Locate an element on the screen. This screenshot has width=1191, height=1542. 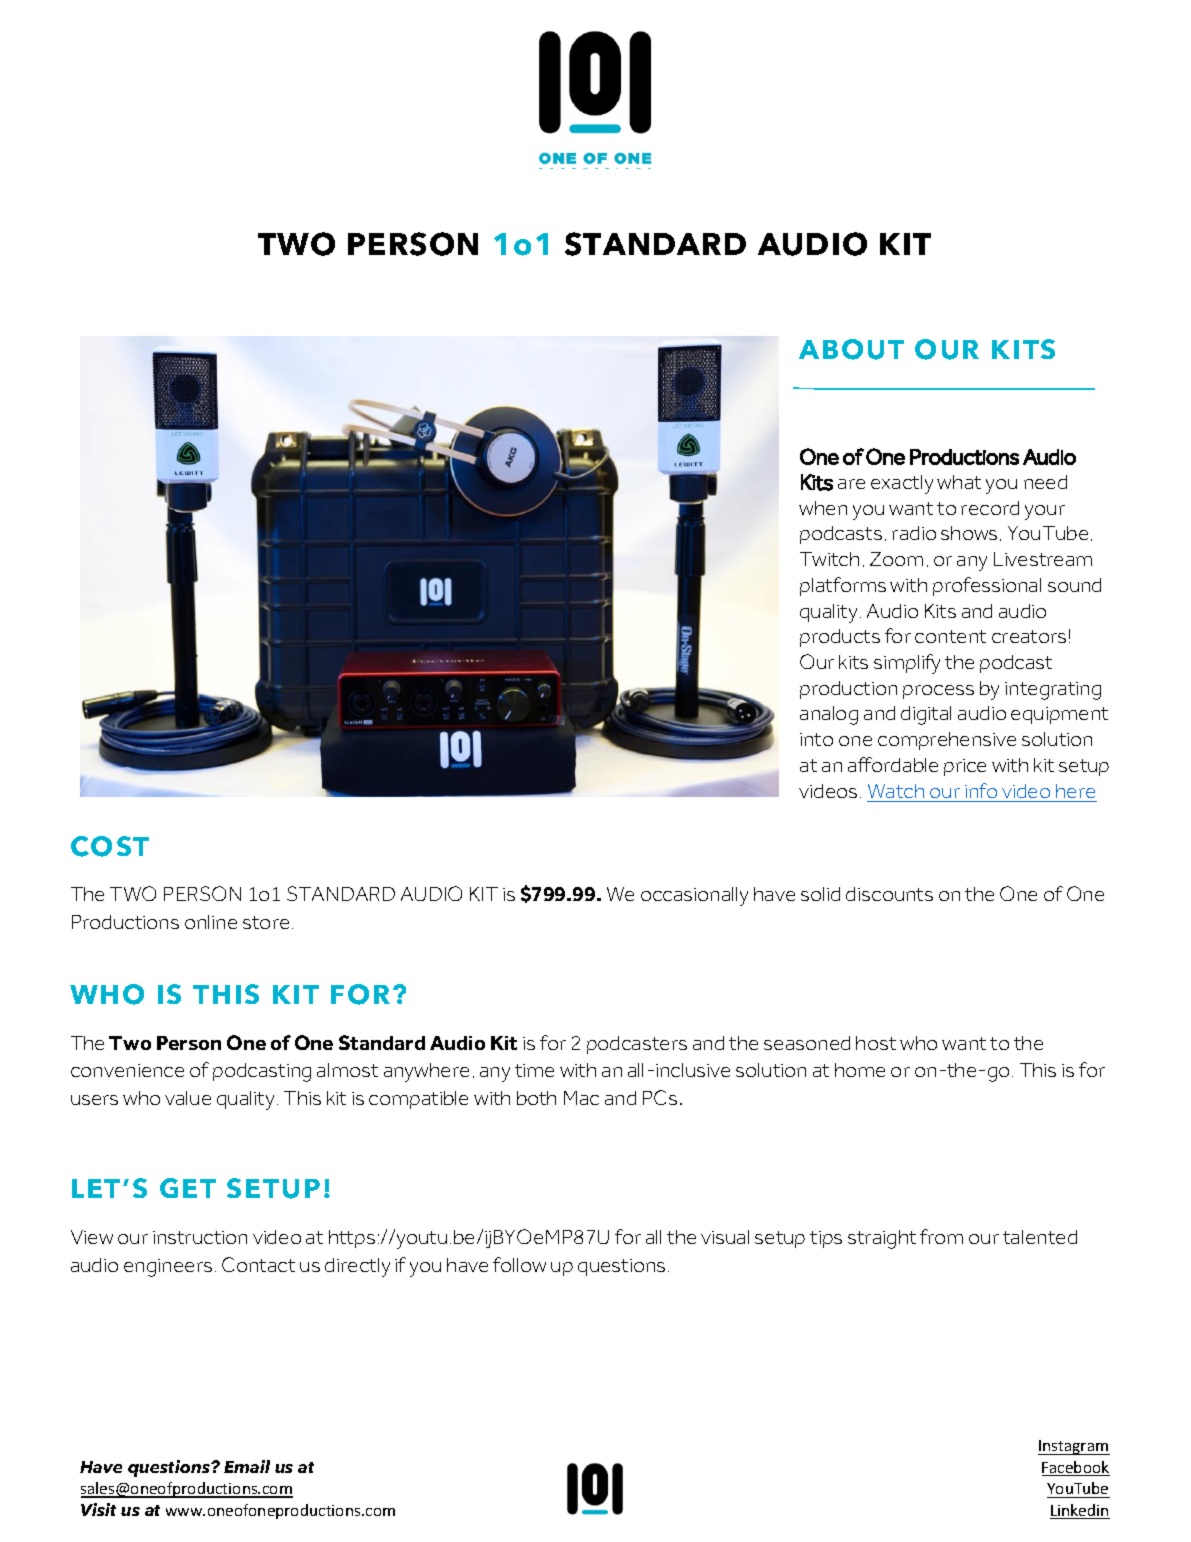
products is located at coordinates (840, 638).
